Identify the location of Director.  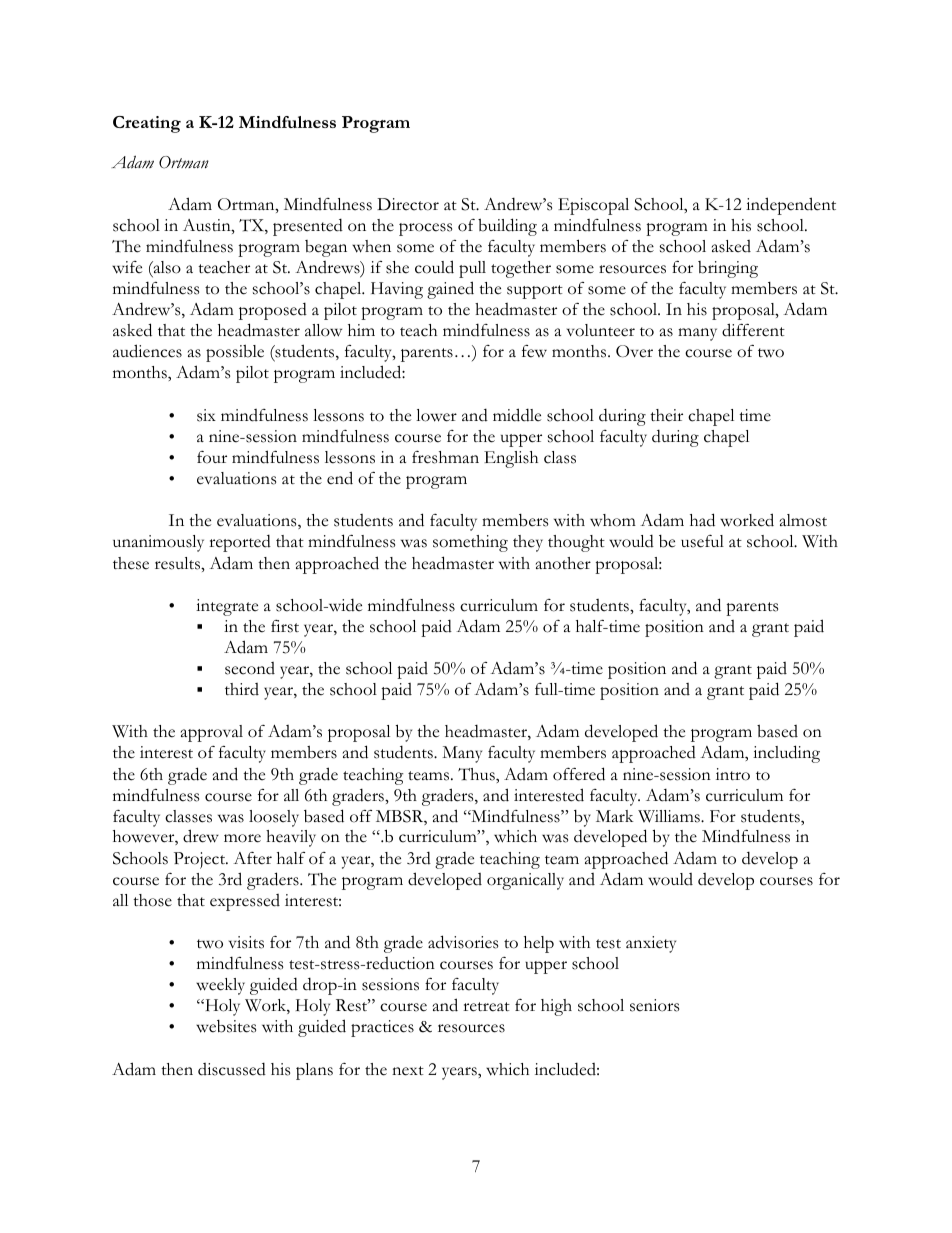
(408, 204).
